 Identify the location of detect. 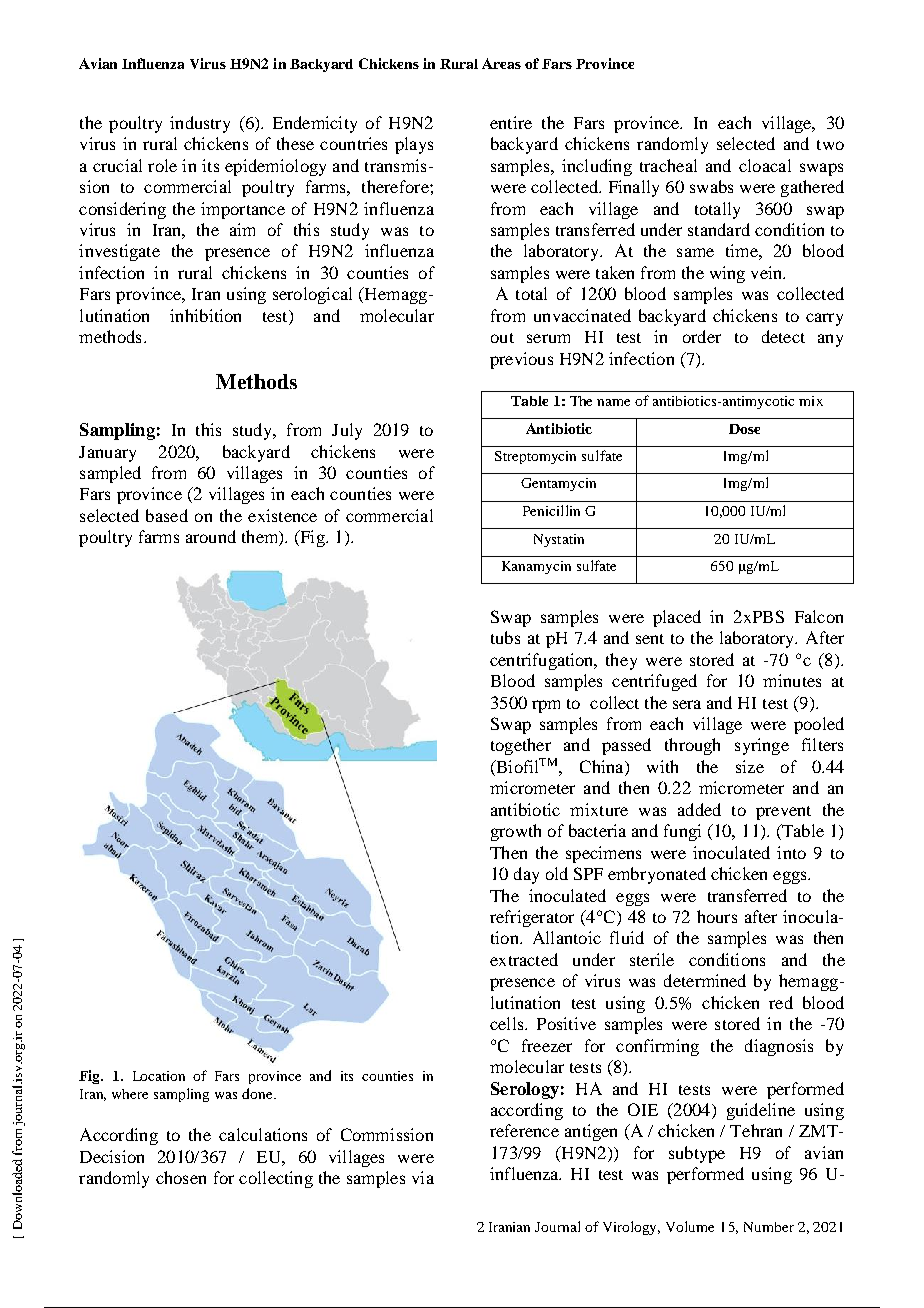
(783, 336).
